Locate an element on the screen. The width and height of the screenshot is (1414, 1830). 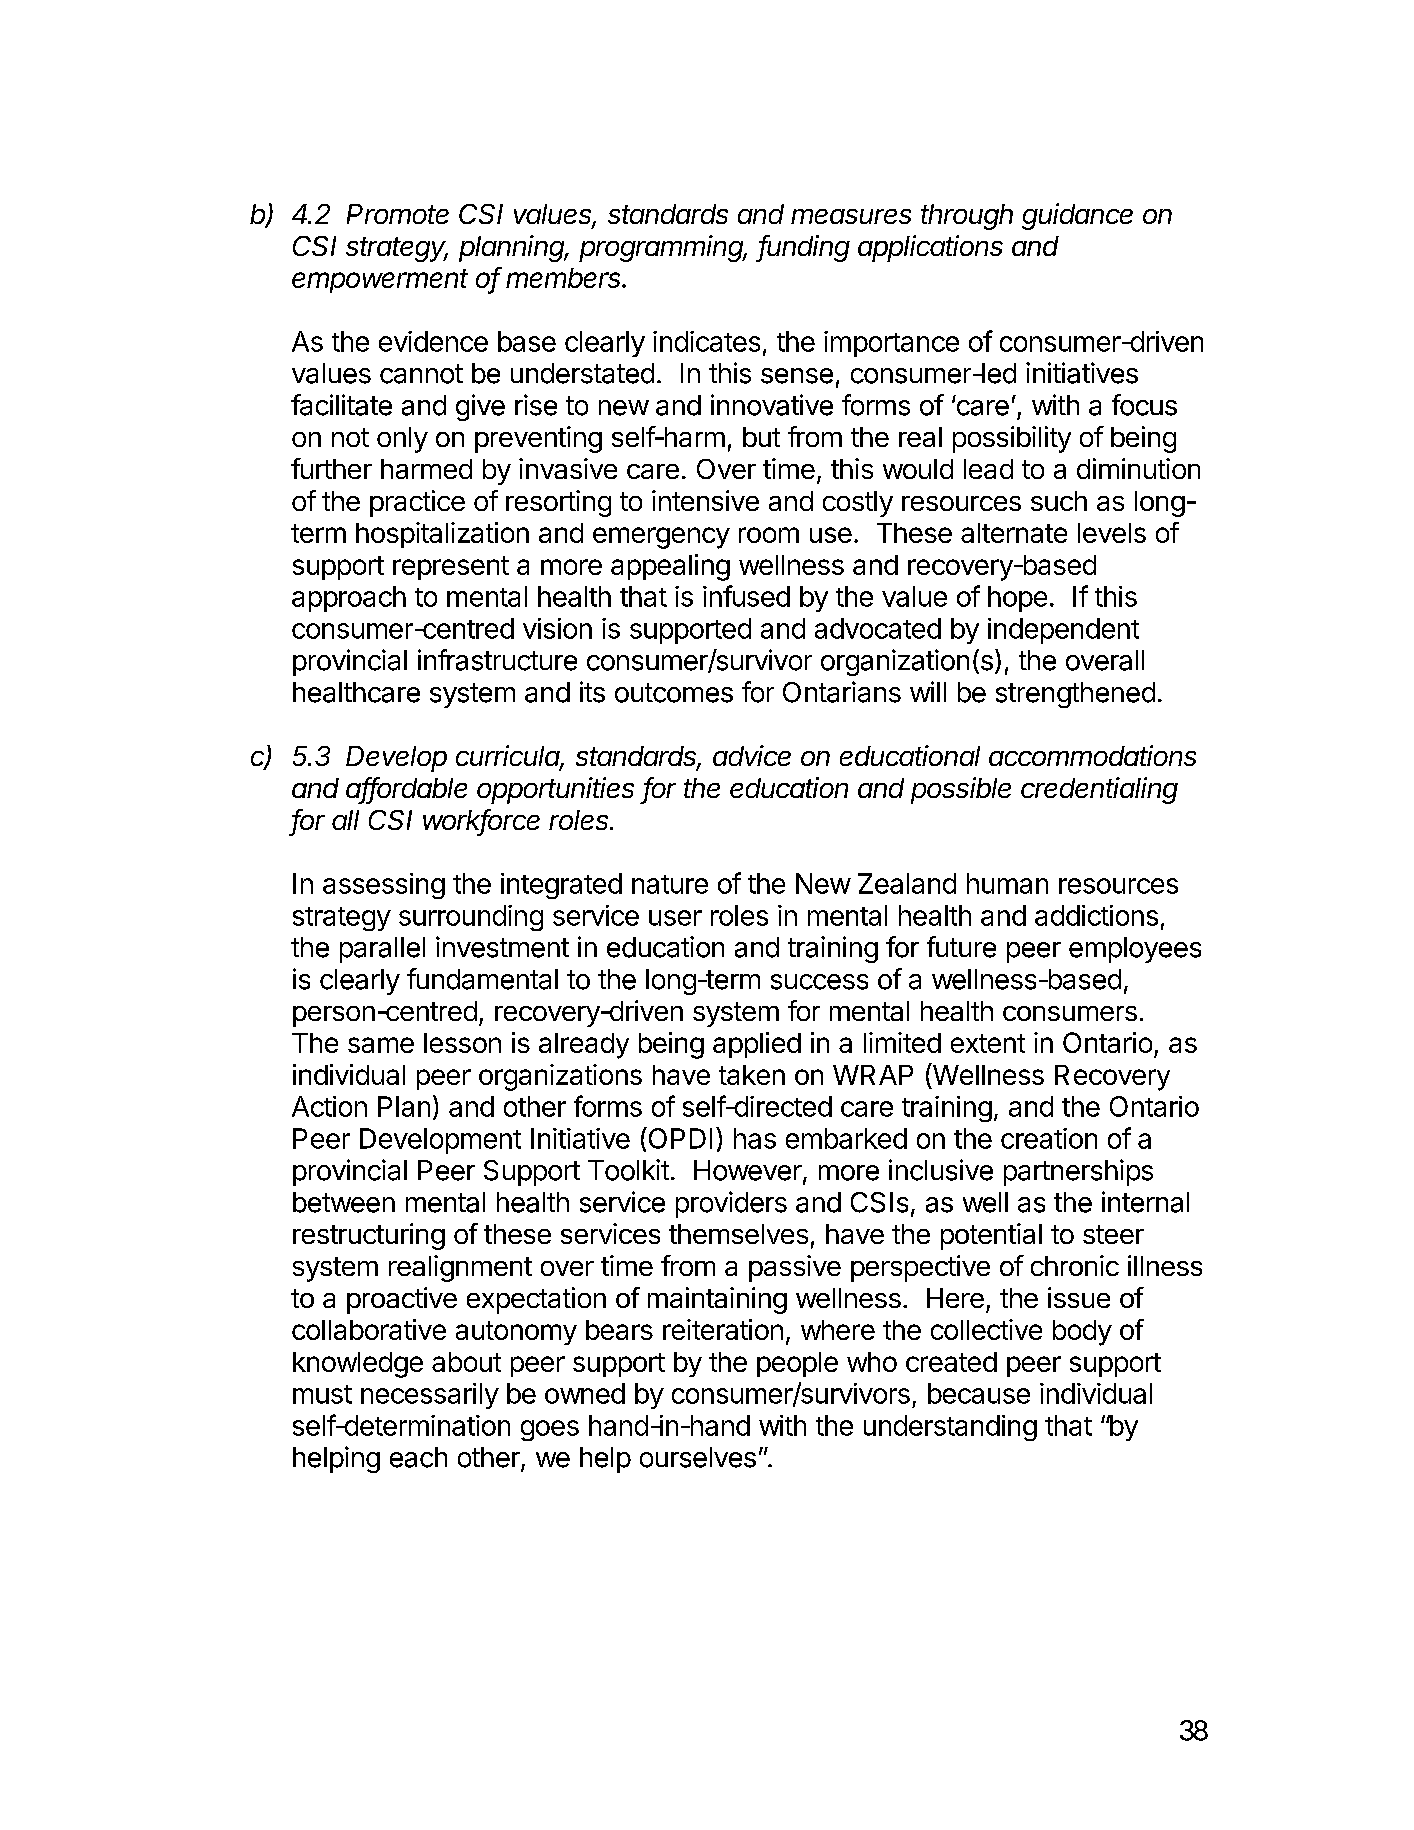
nature is located at coordinates (670, 884).
